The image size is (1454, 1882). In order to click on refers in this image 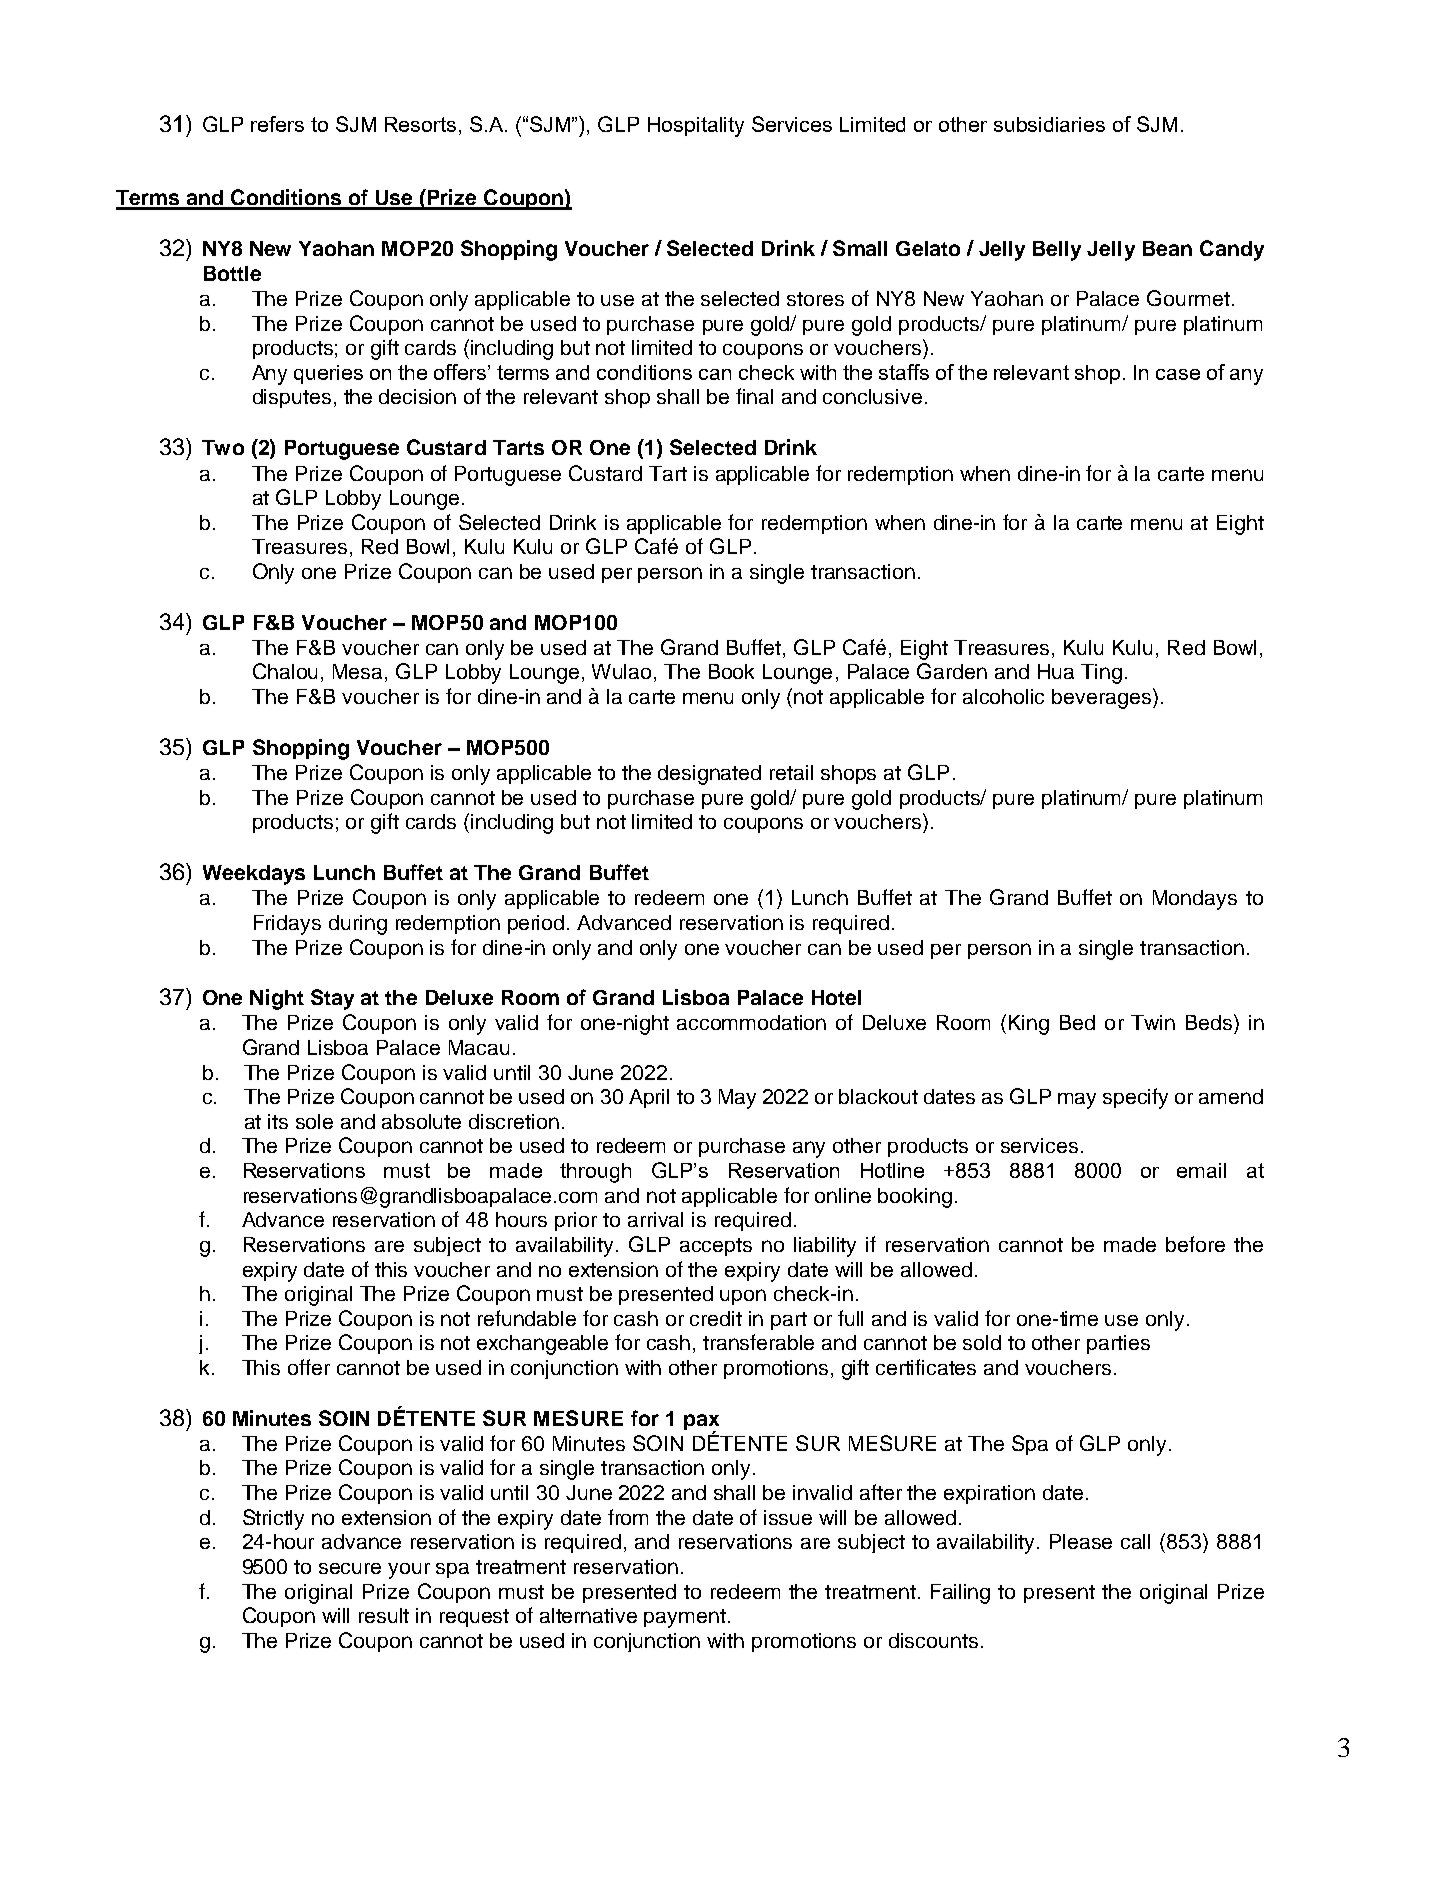, I will do `click(277, 124)`.
